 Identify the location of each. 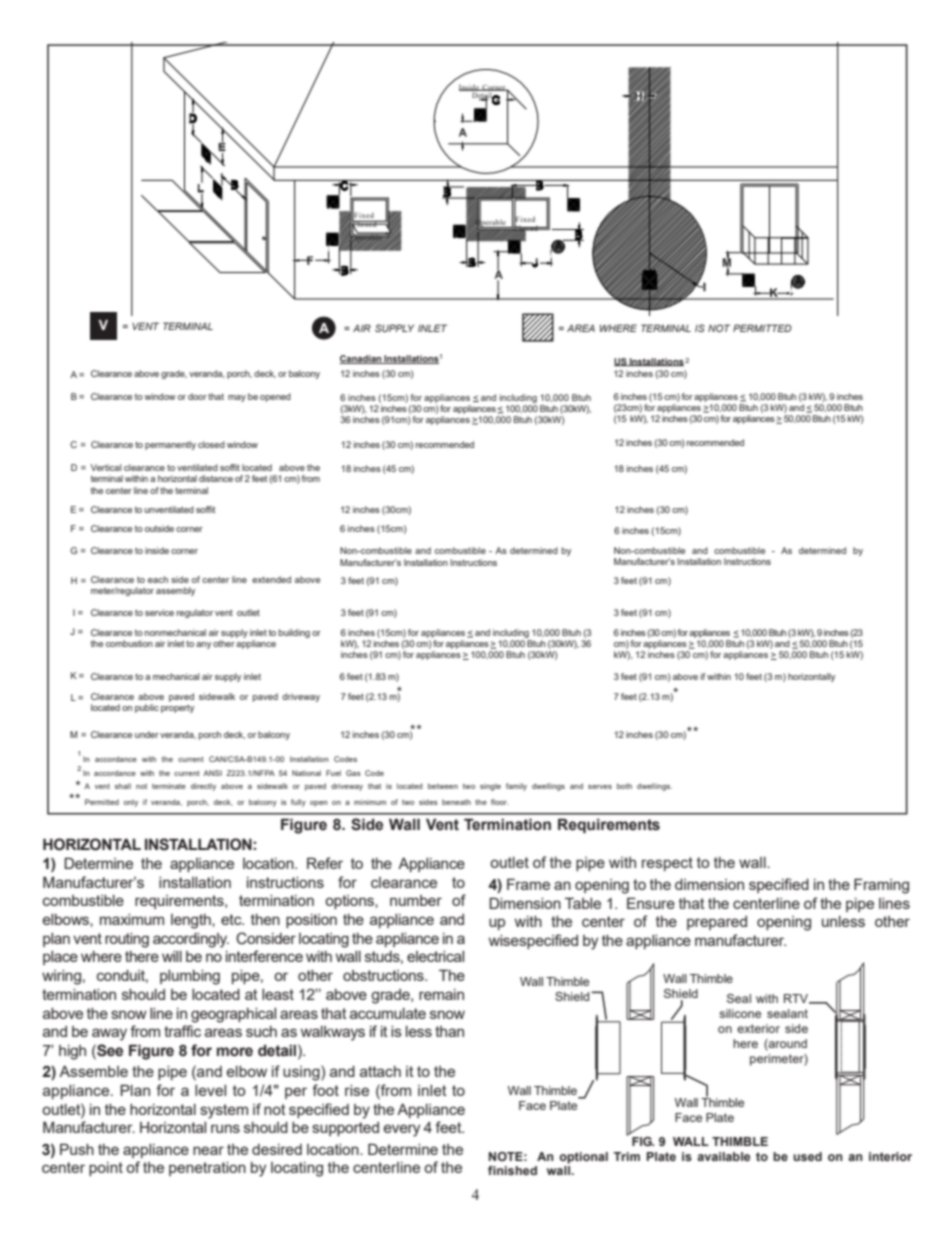
(158, 579).
